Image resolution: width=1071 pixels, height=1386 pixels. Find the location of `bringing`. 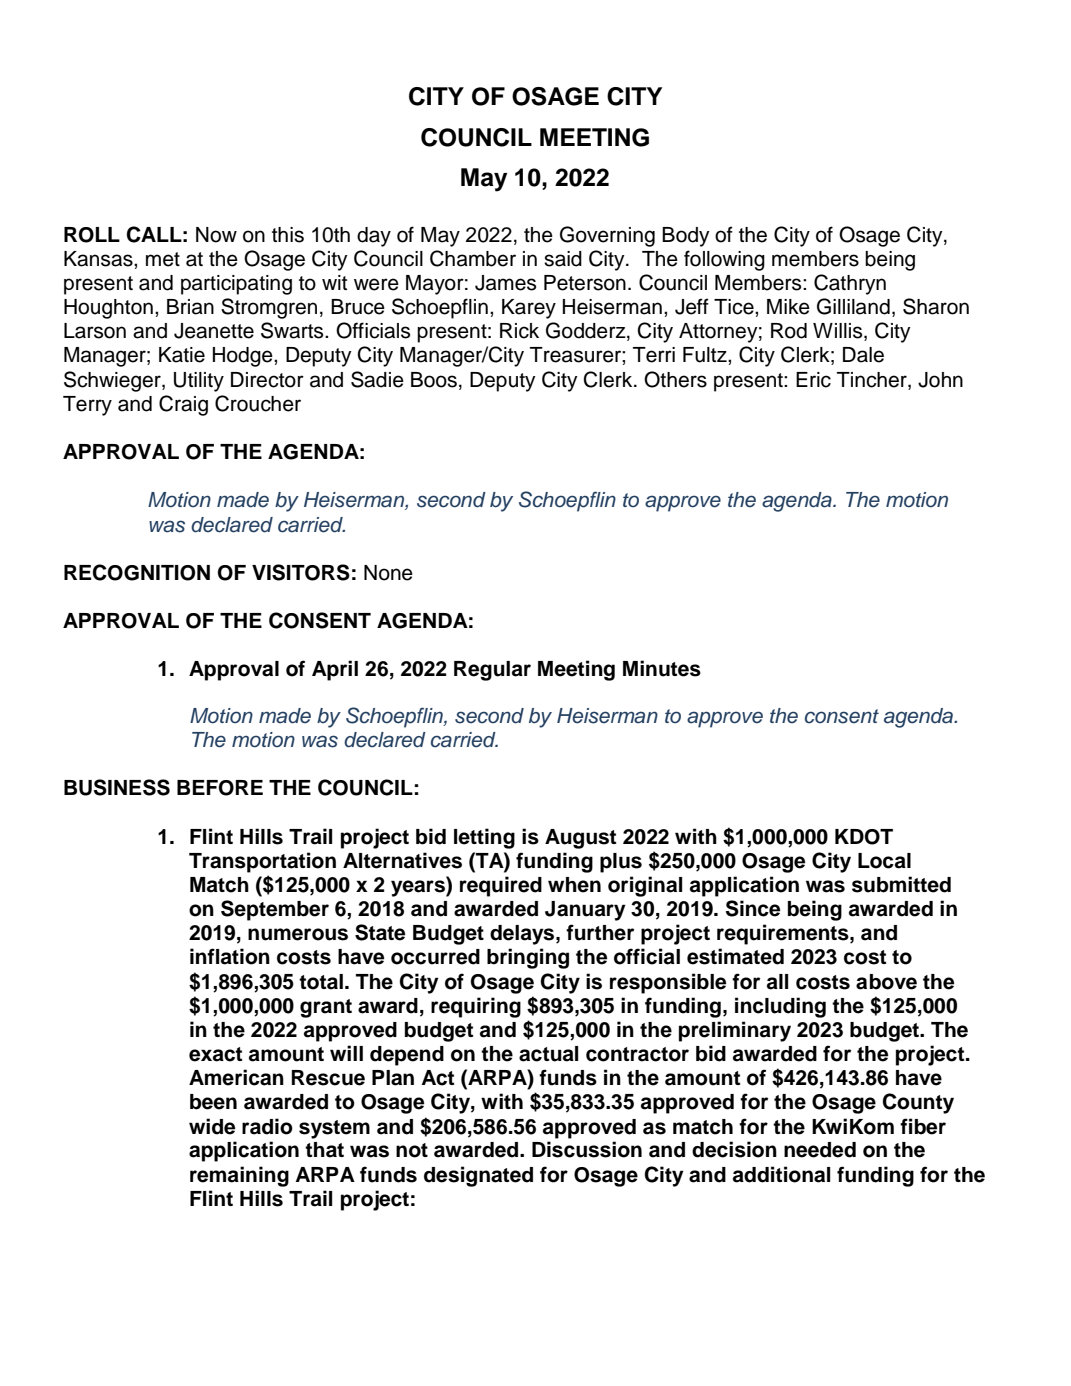

bringing is located at coordinates (528, 958).
